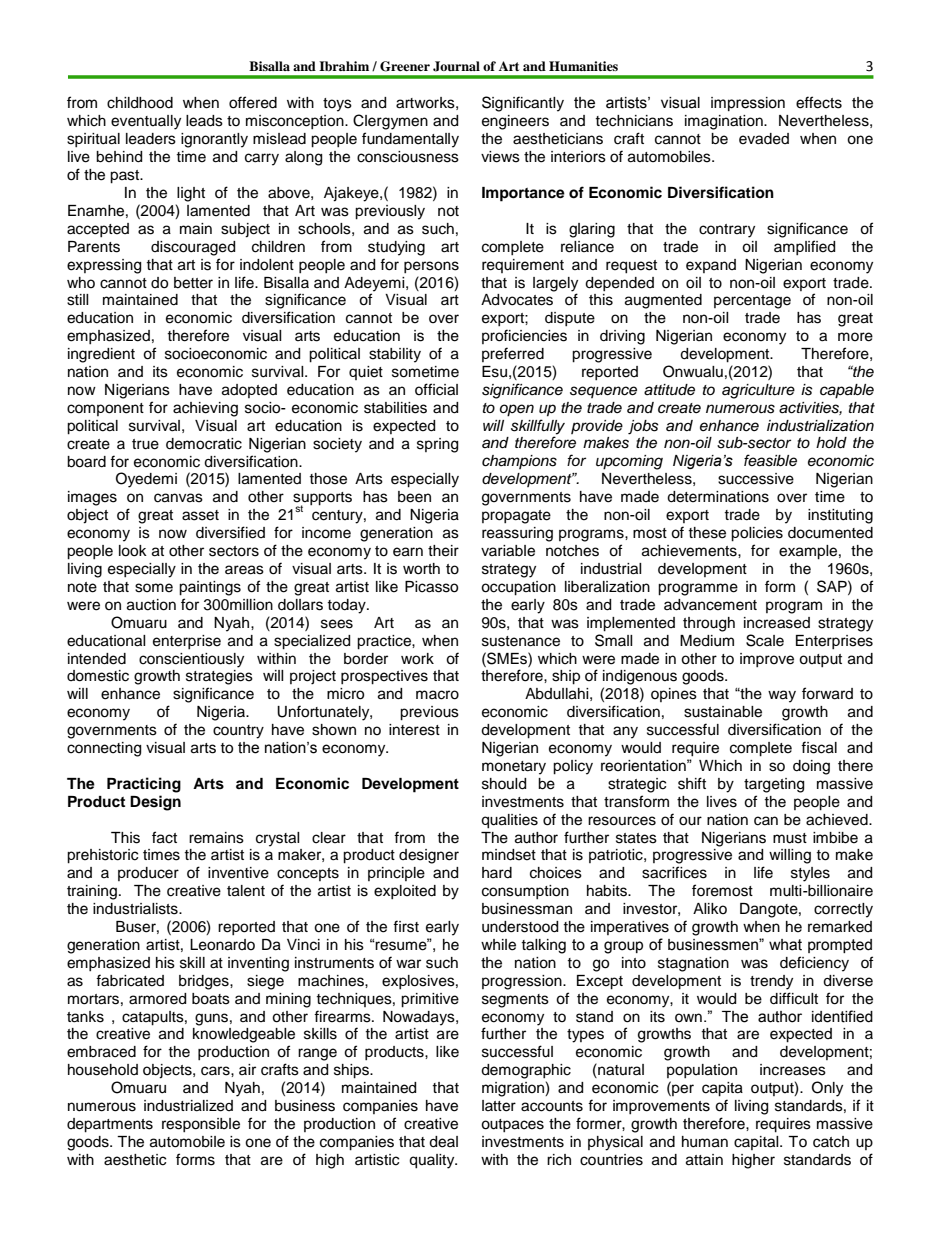  What do you see at coordinates (443, 1142) in the screenshot?
I see `deal` at bounding box center [443, 1142].
